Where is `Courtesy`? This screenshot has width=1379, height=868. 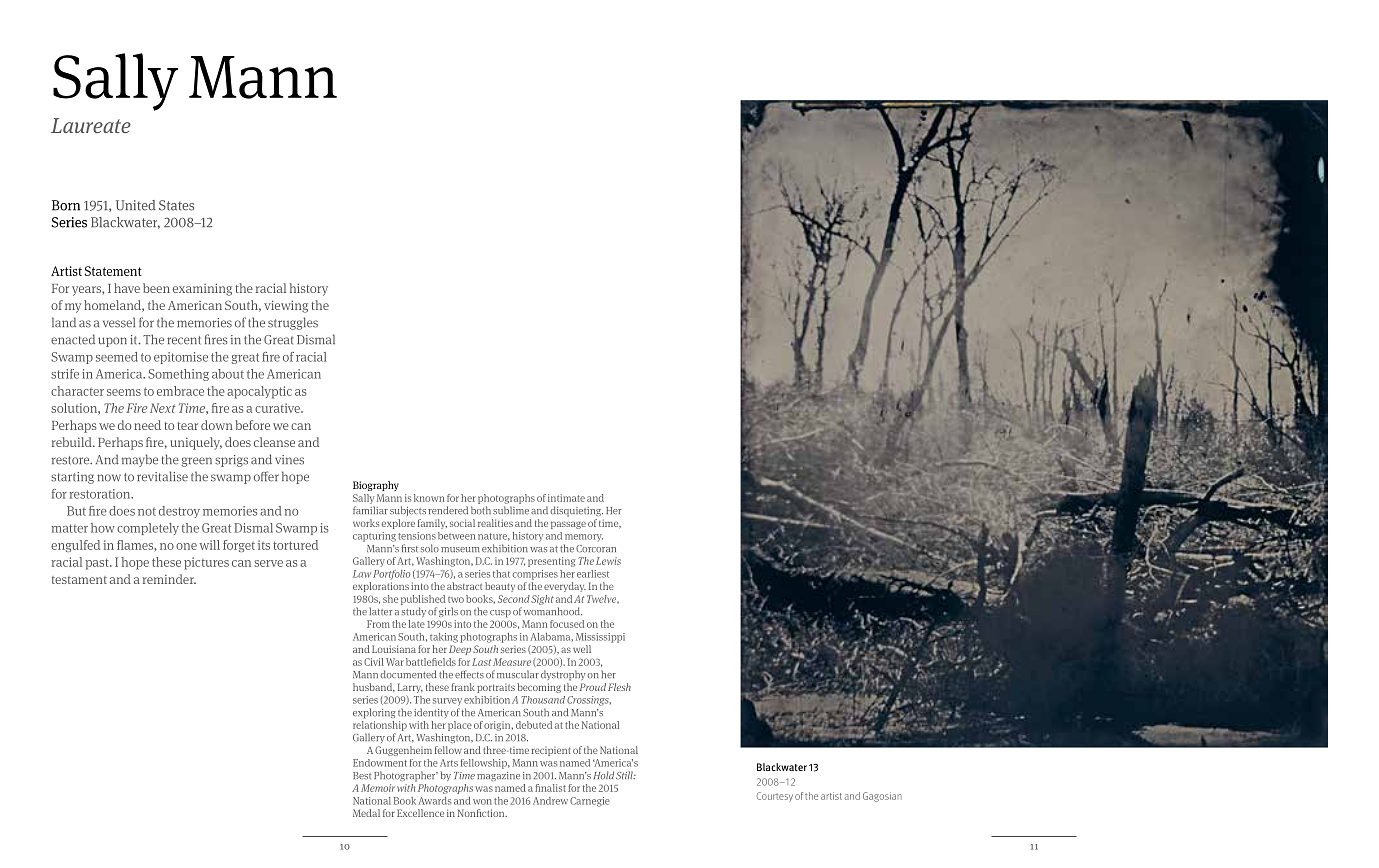 Courtesy is located at coordinates (775, 796).
